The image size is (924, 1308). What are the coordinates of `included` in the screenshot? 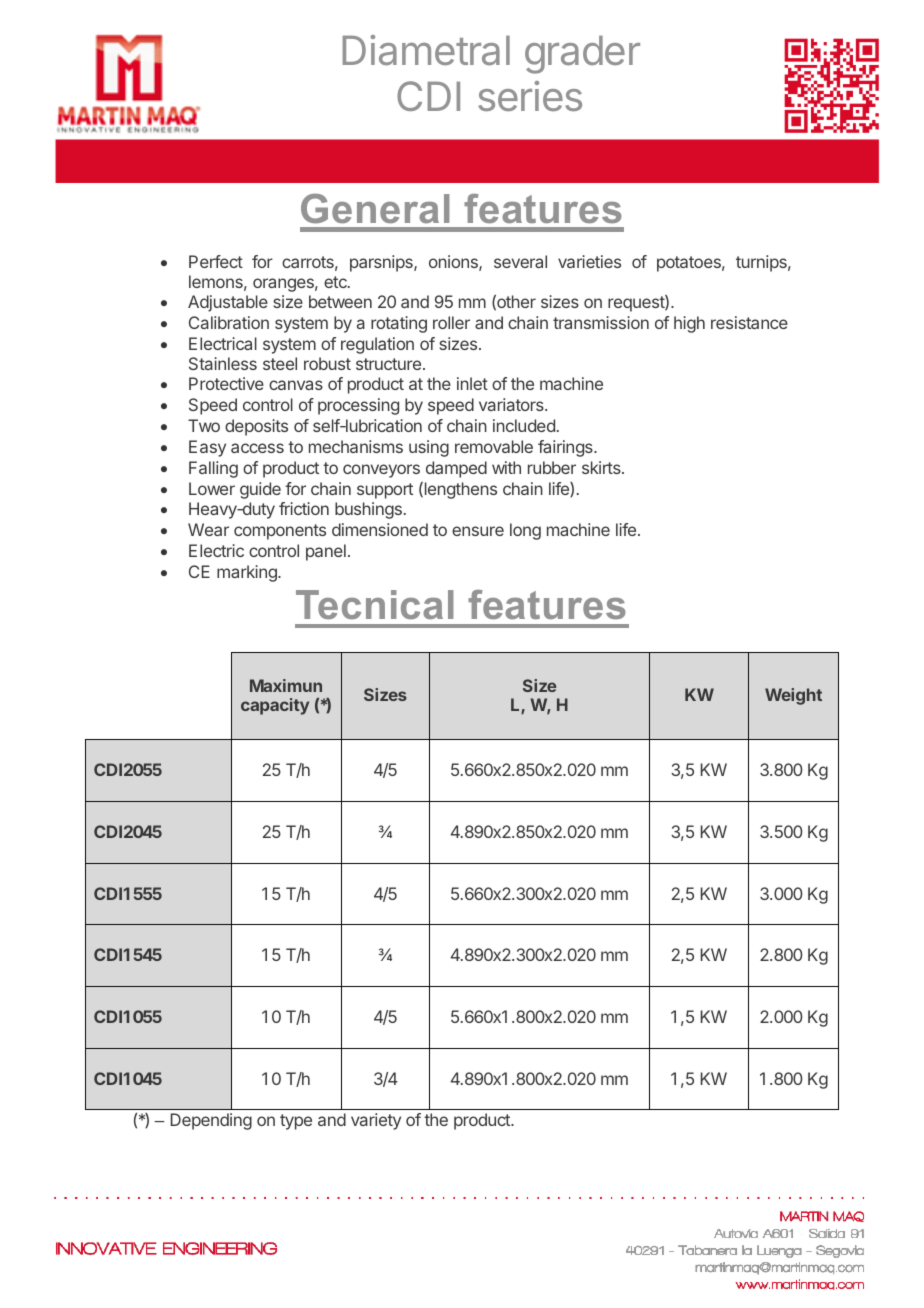 It's located at (524, 425).
